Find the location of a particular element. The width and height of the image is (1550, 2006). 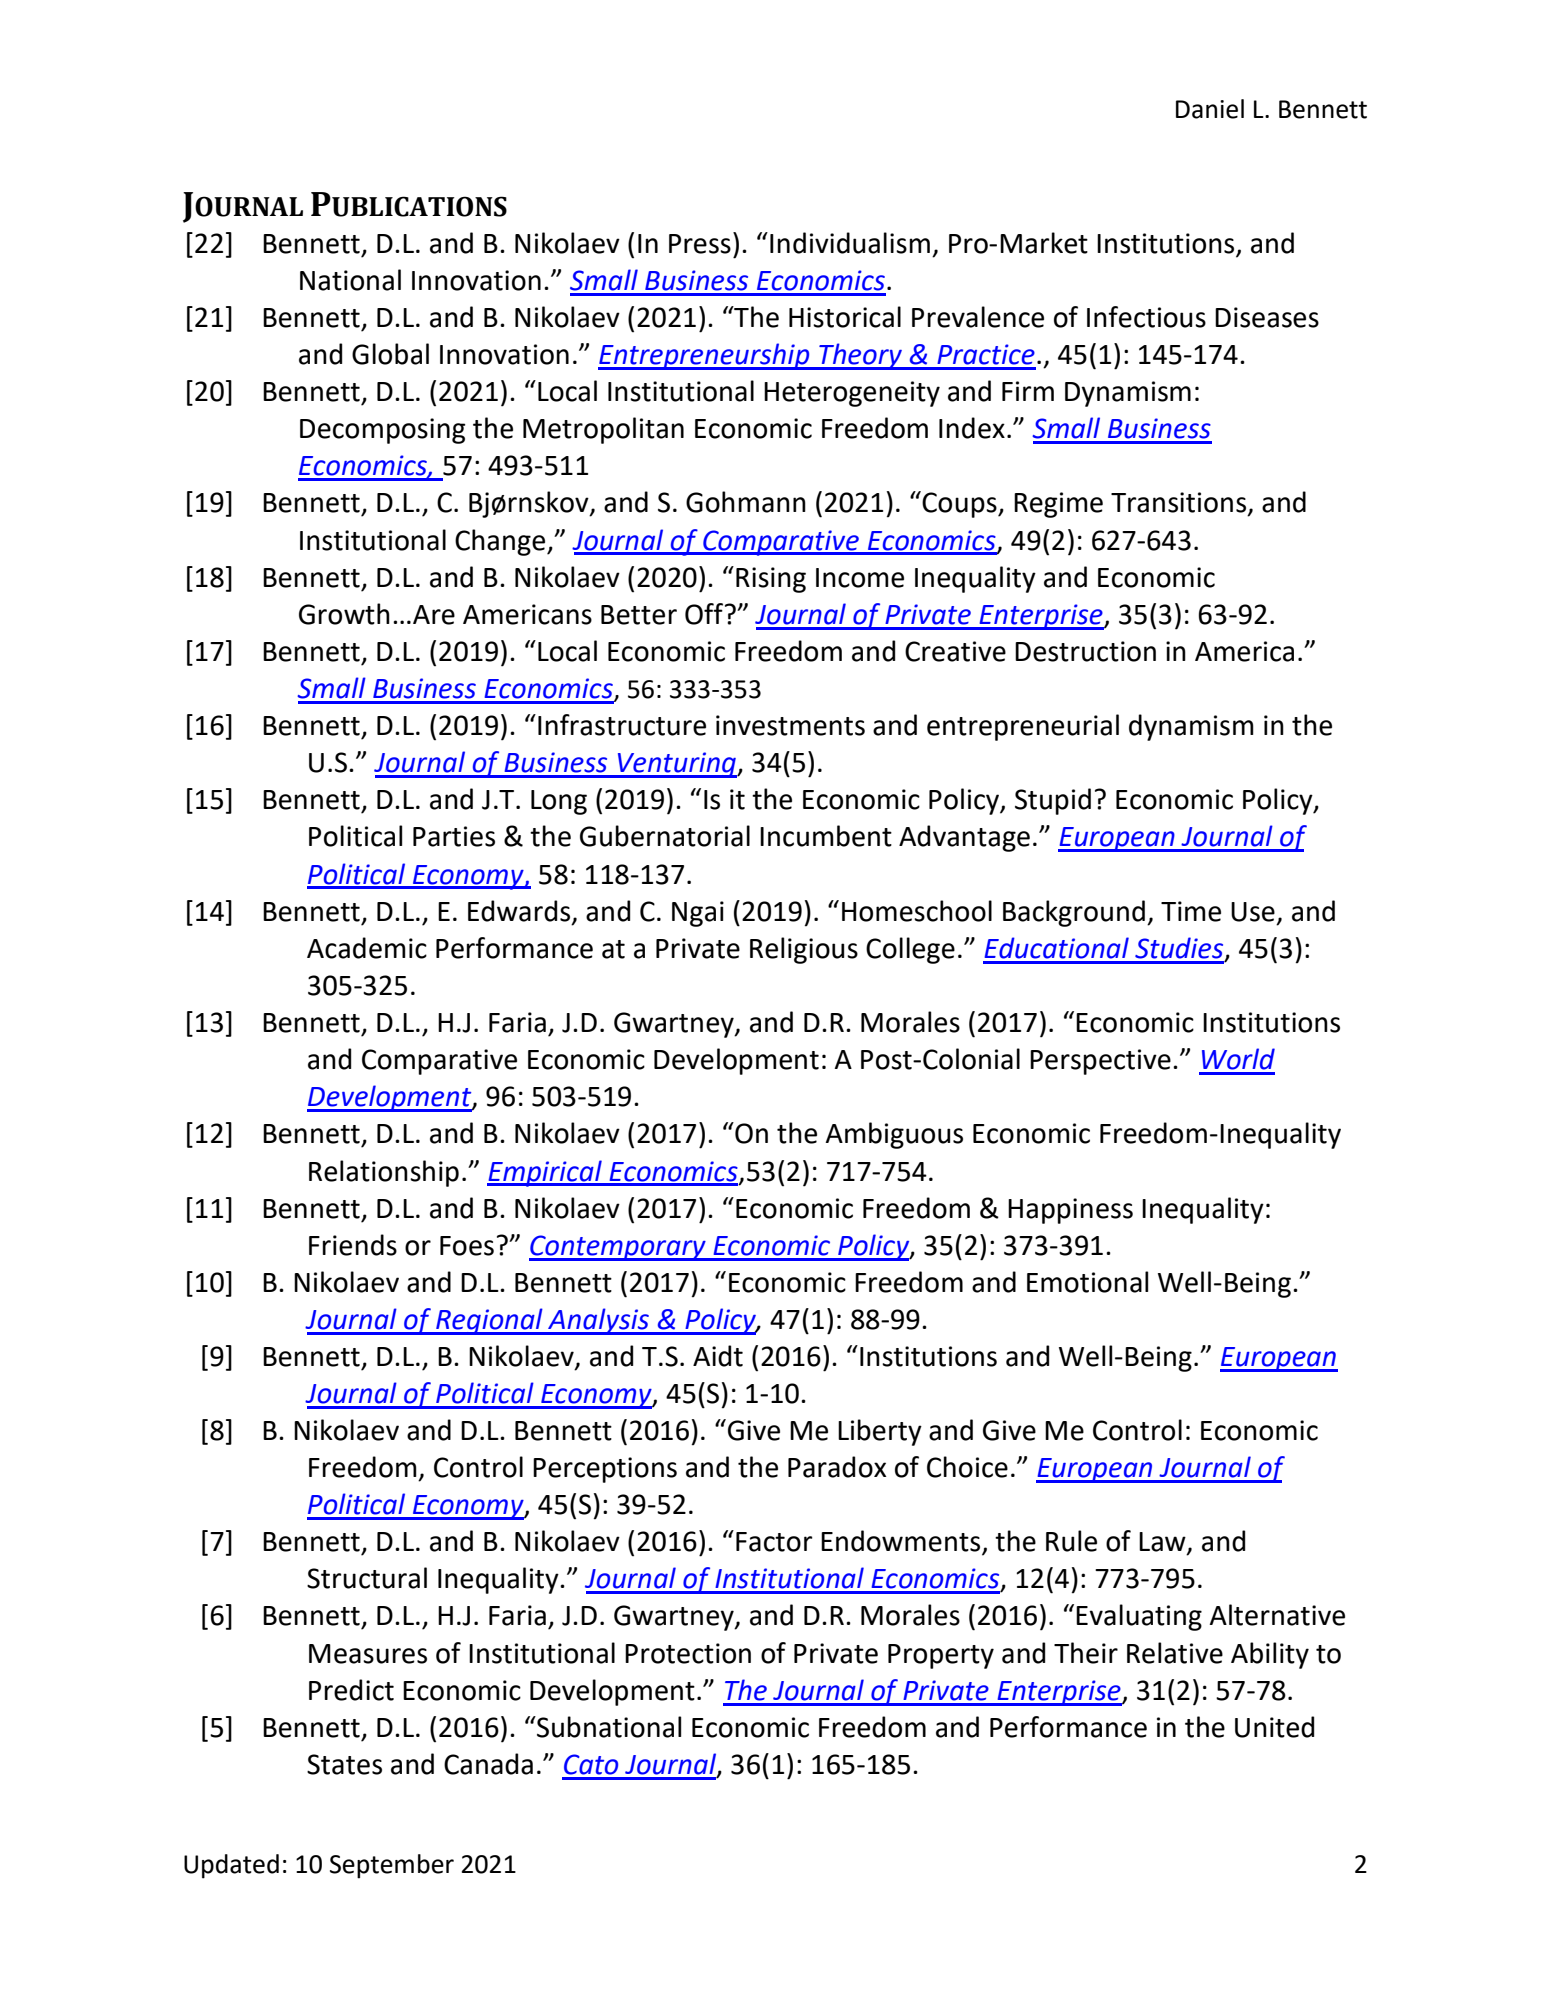

States is located at coordinates (344, 1764).
